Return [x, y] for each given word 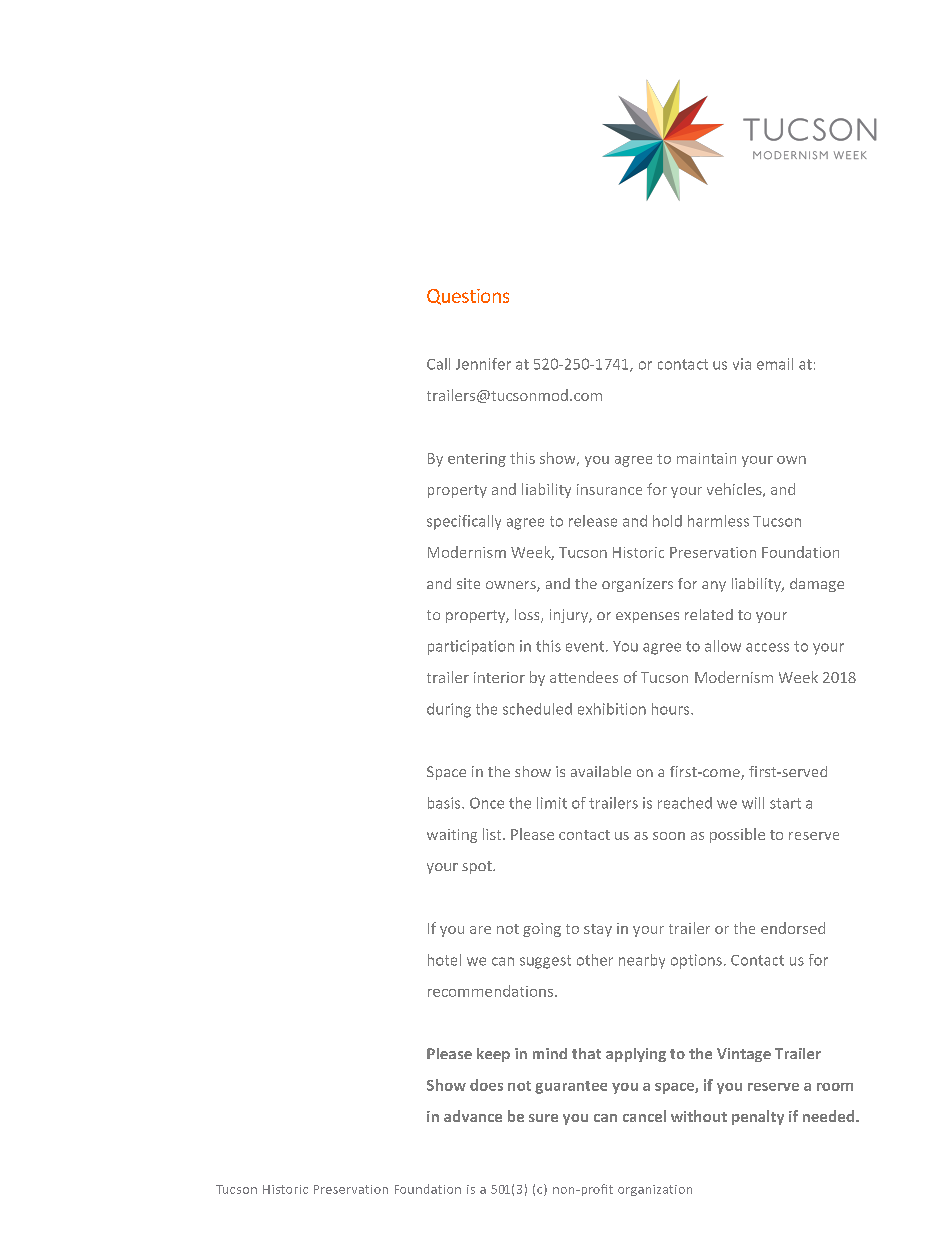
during [449, 710]
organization [655, 1190]
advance [473, 1116]
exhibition [612, 709]
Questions [468, 297]
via [742, 364]
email [775, 364]
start [785, 803]
